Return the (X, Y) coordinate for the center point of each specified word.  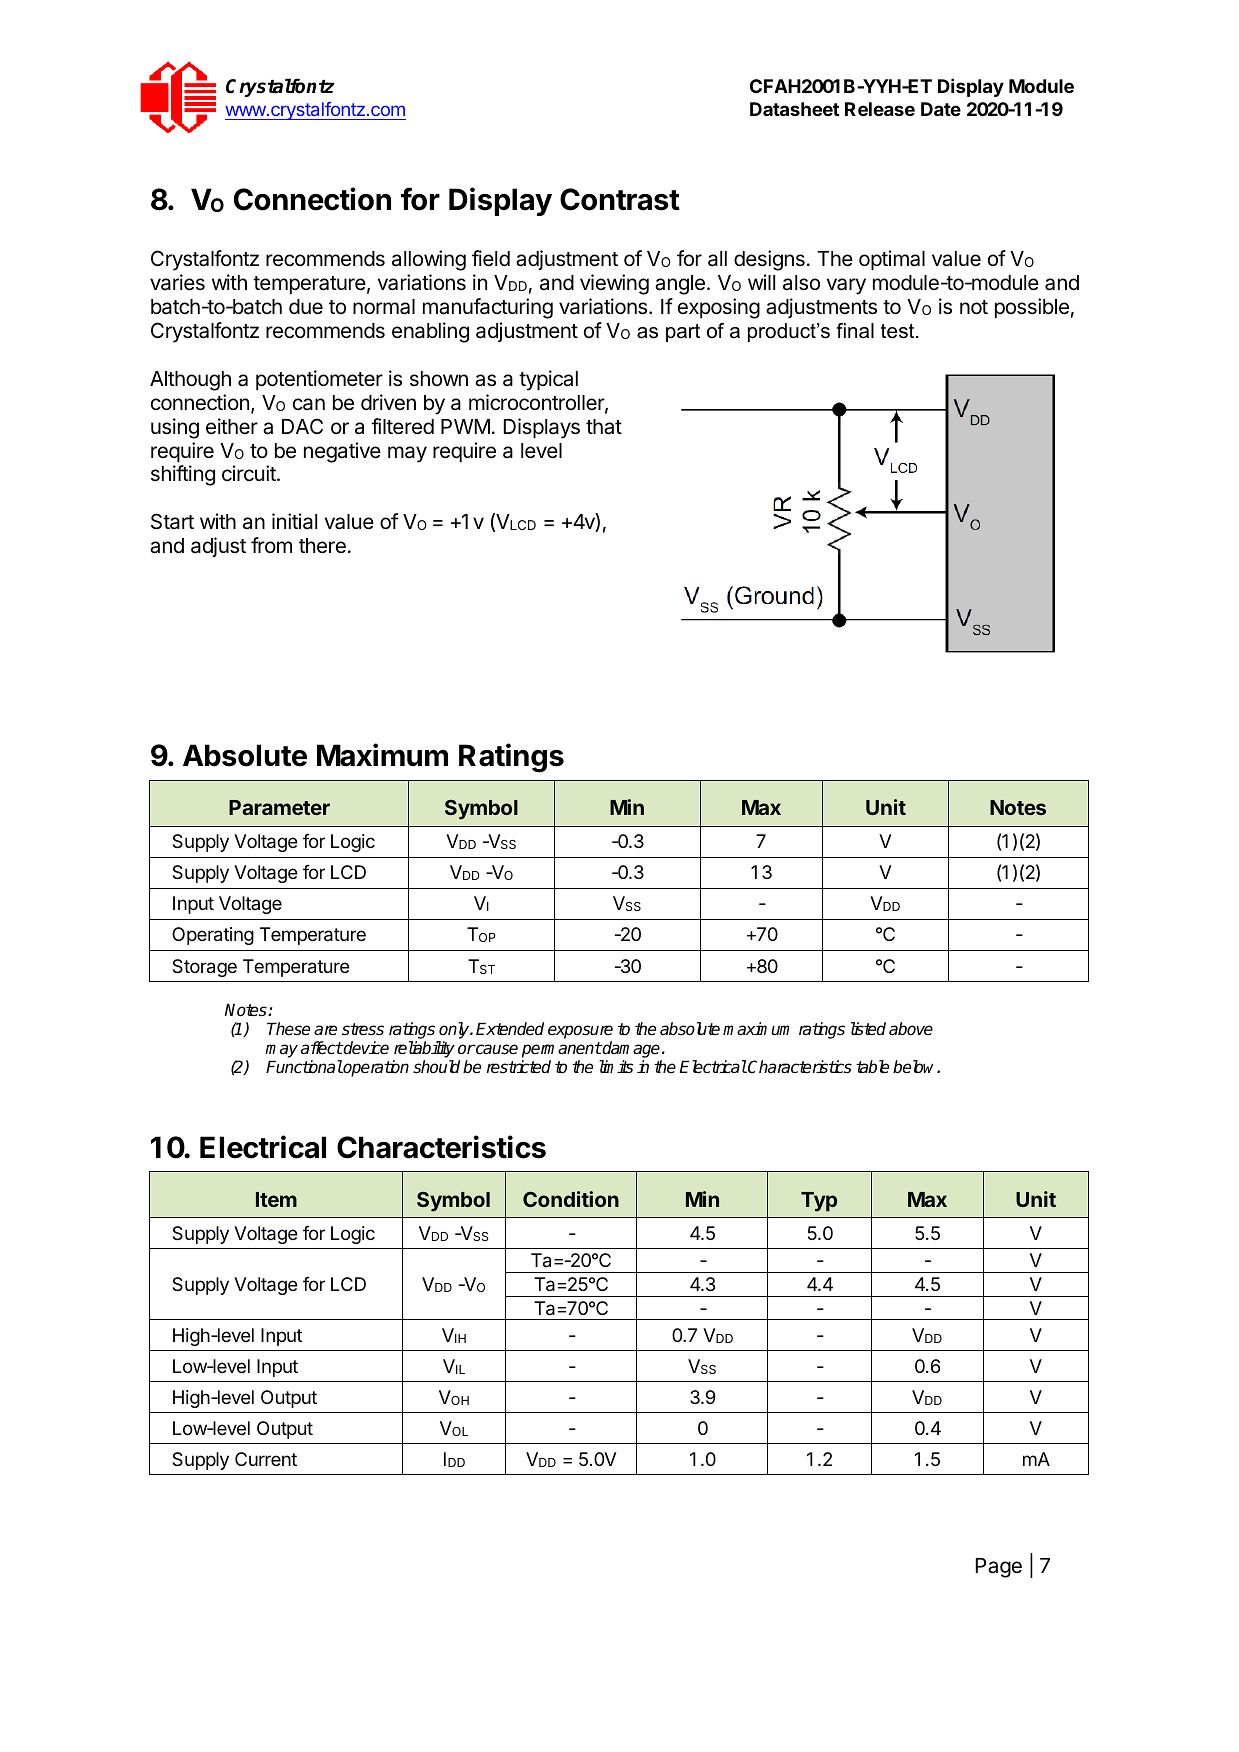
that (604, 427)
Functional (304, 1067)
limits (616, 1067)
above (911, 1029)
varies (177, 282)
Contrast (620, 199)
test (899, 331)
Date (941, 109)
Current (266, 1459)
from (271, 545)
